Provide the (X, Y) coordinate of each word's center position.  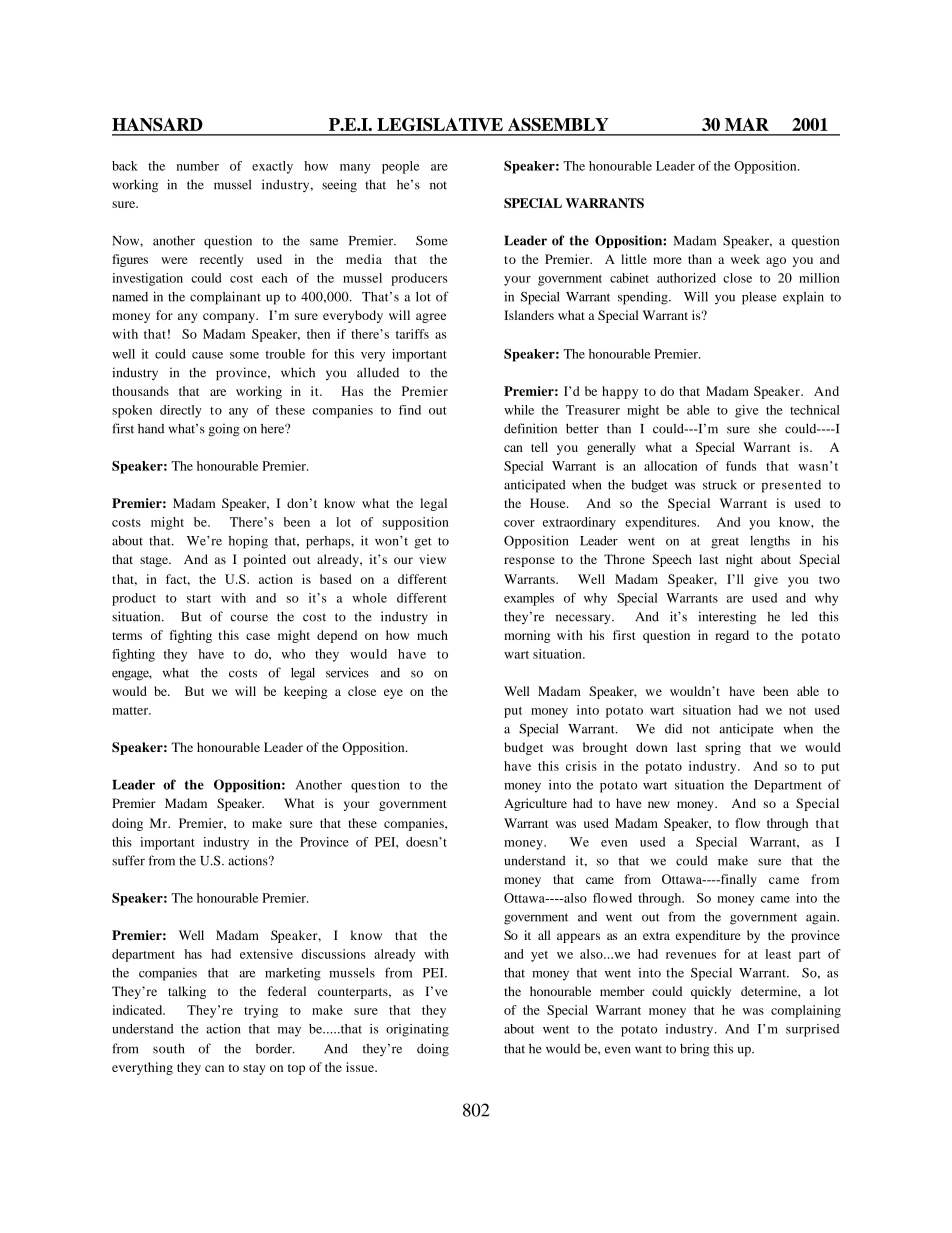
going (224, 430)
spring (723, 748)
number (198, 166)
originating (417, 1030)
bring (694, 1050)
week (745, 259)
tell (539, 447)
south (169, 1049)
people (400, 167)
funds (741, 466)
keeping (306, 692)
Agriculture (535, 804)
